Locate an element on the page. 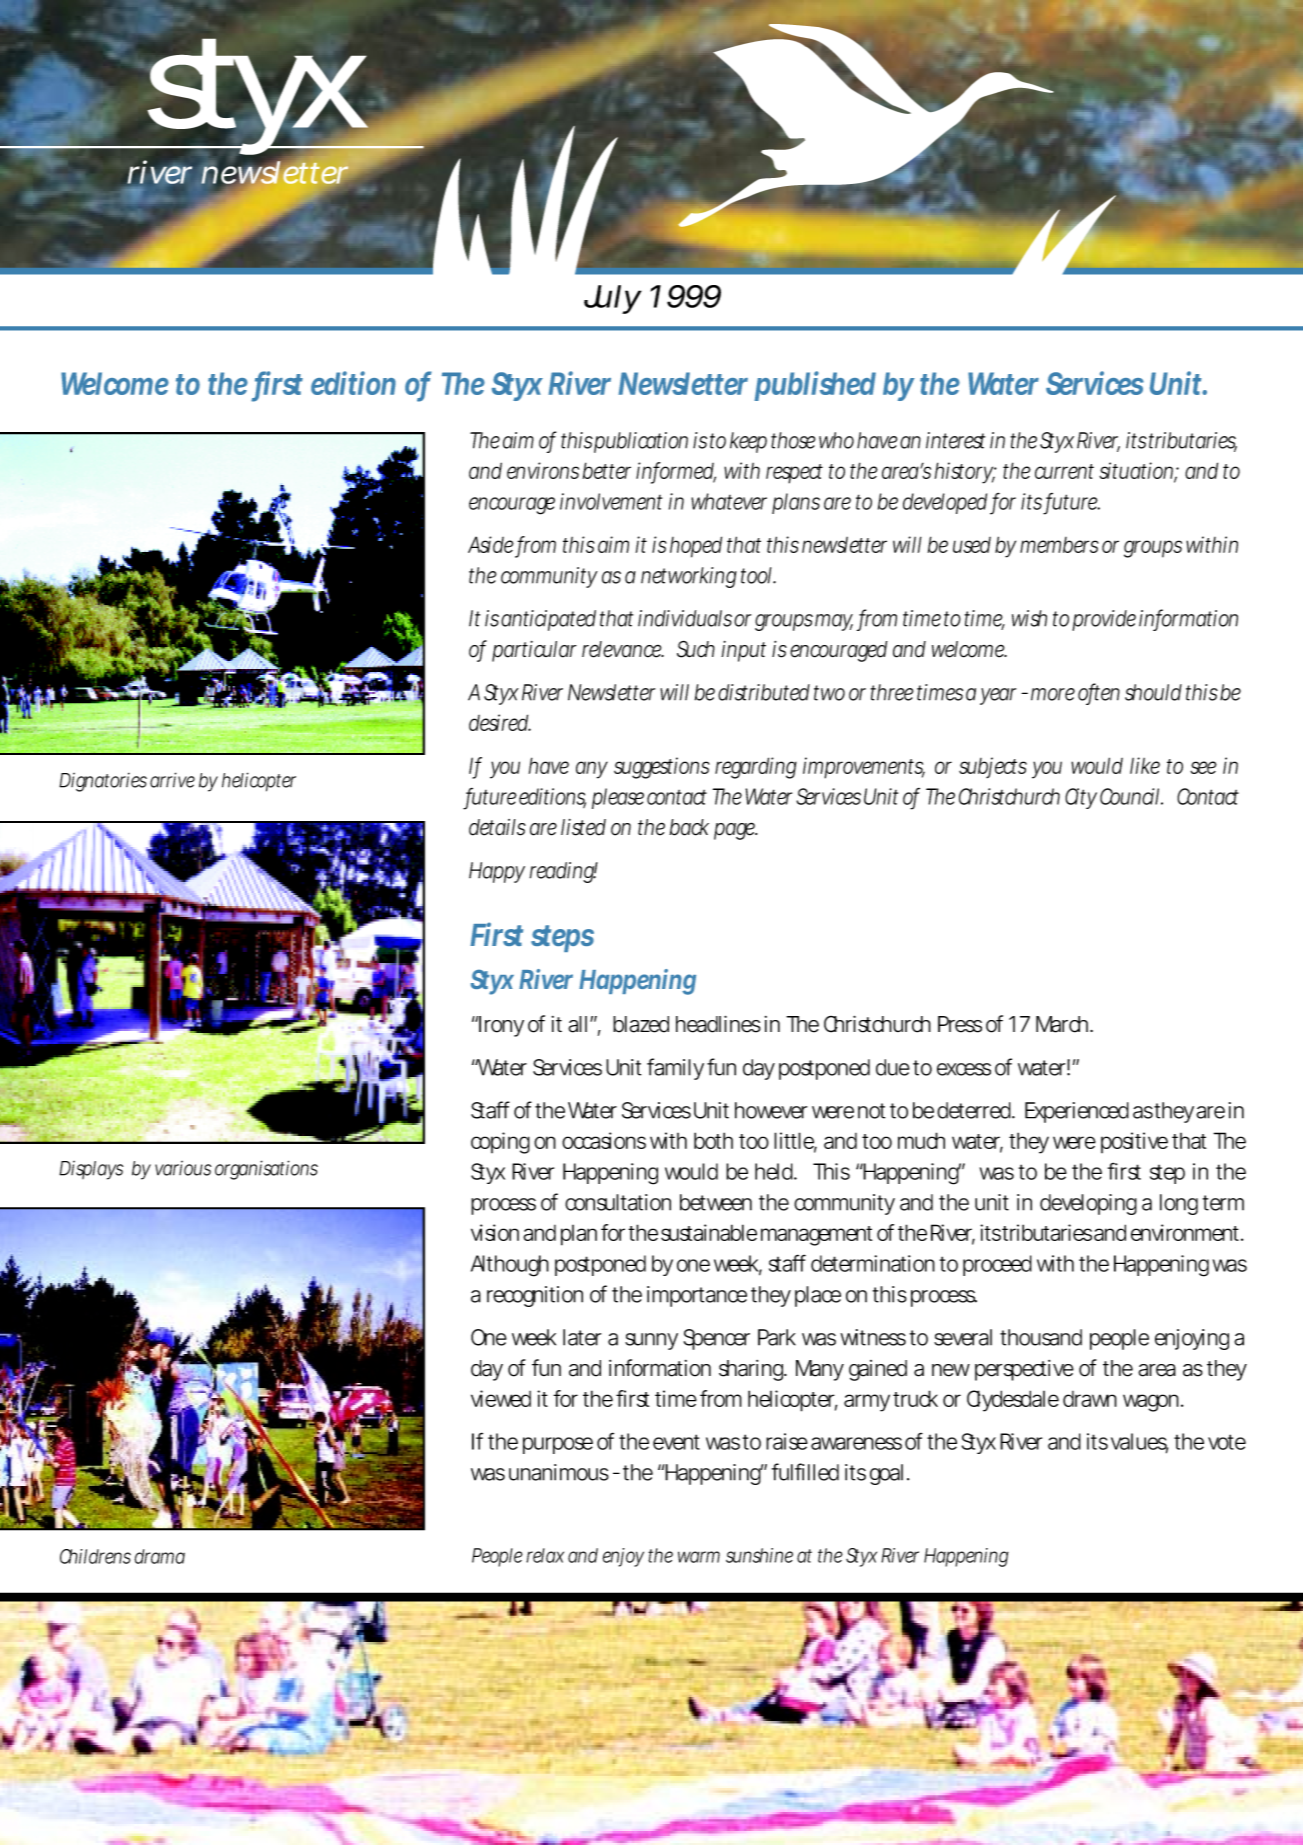 Image resolution: width=1303 pixels, height=1845 pixels. publication is located at coordinates (641, 442).
